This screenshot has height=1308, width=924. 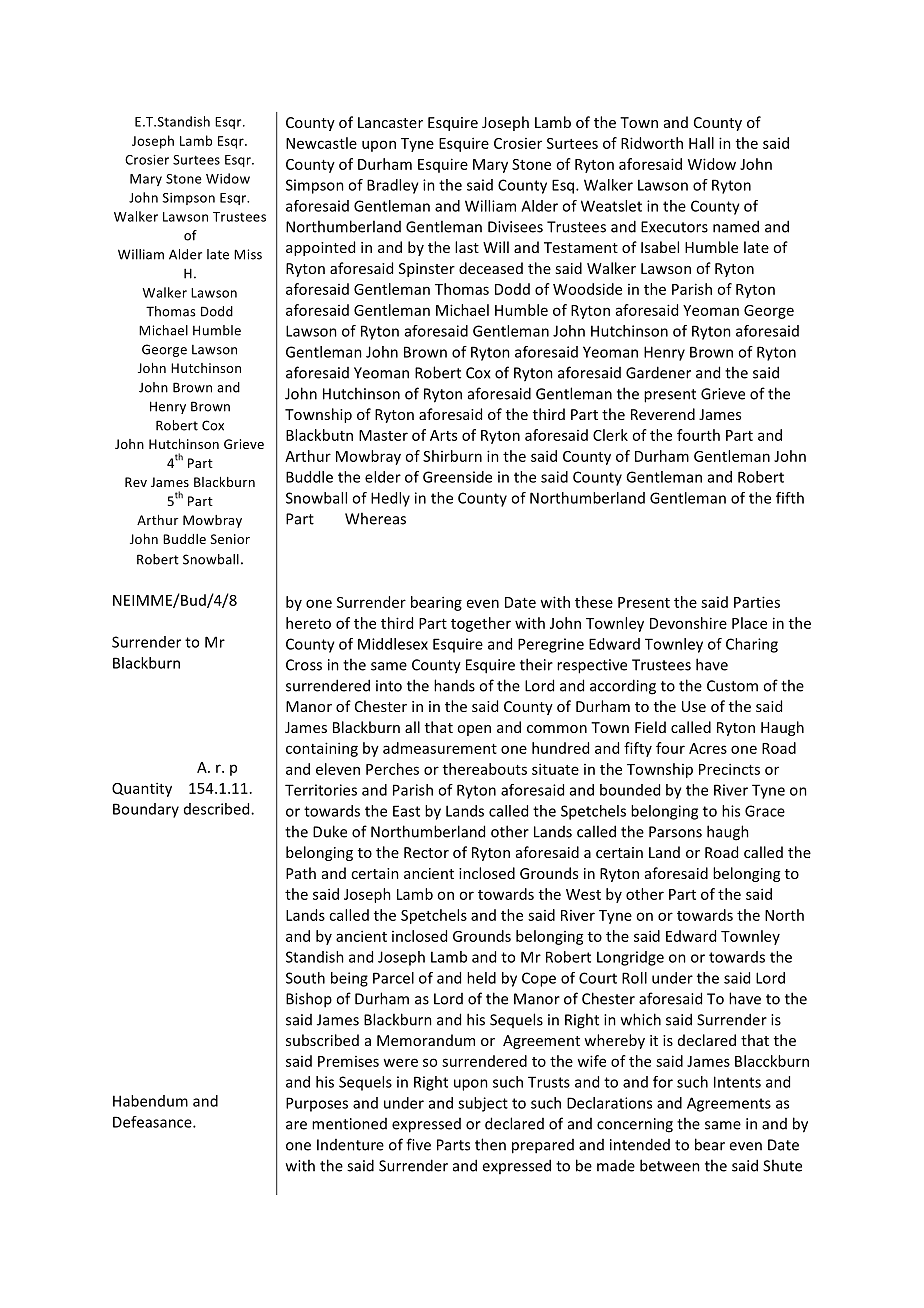 I want to click on Cross, so click(x=304, y=665).
